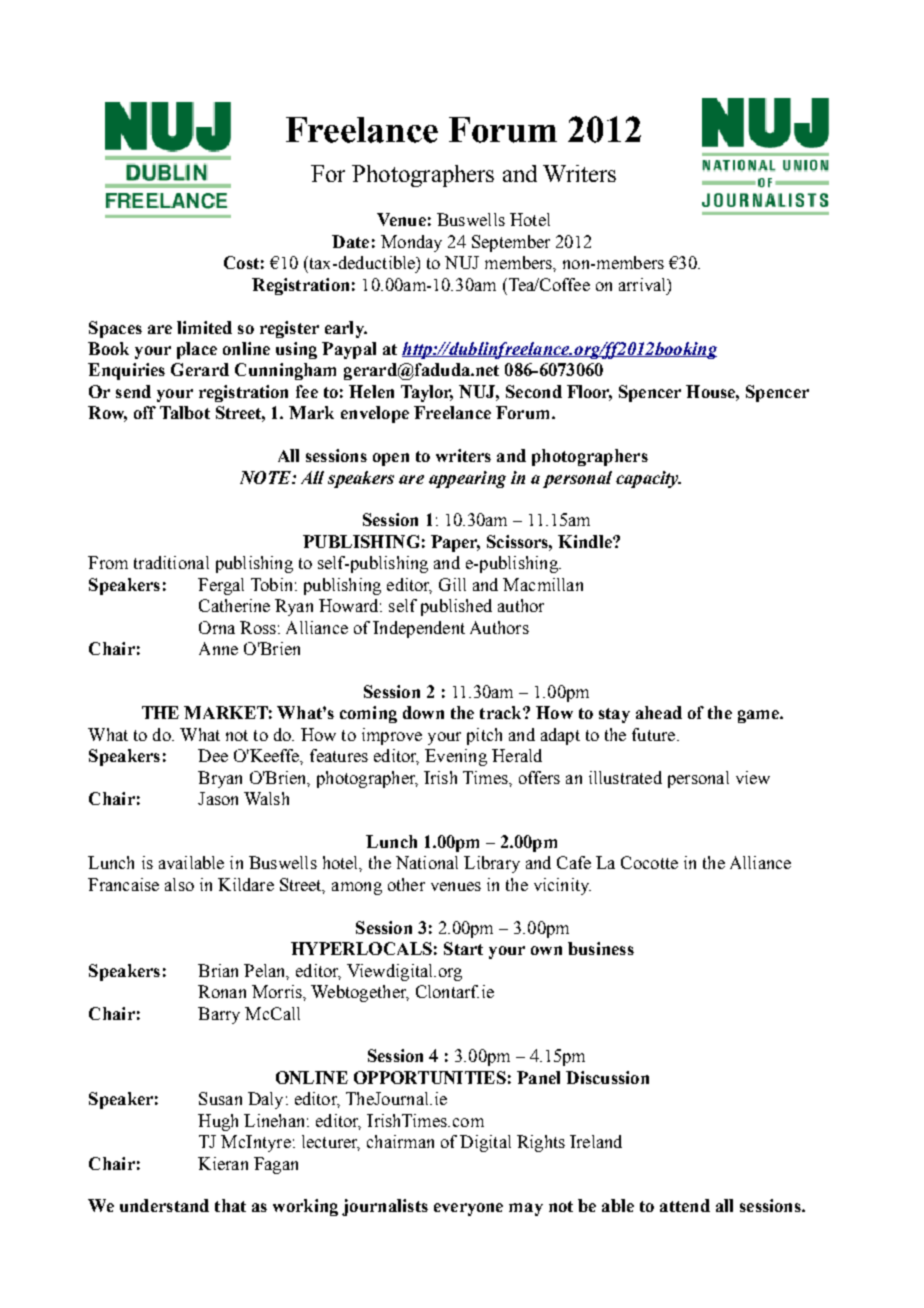  I want to click on down, so click(423, 712).
